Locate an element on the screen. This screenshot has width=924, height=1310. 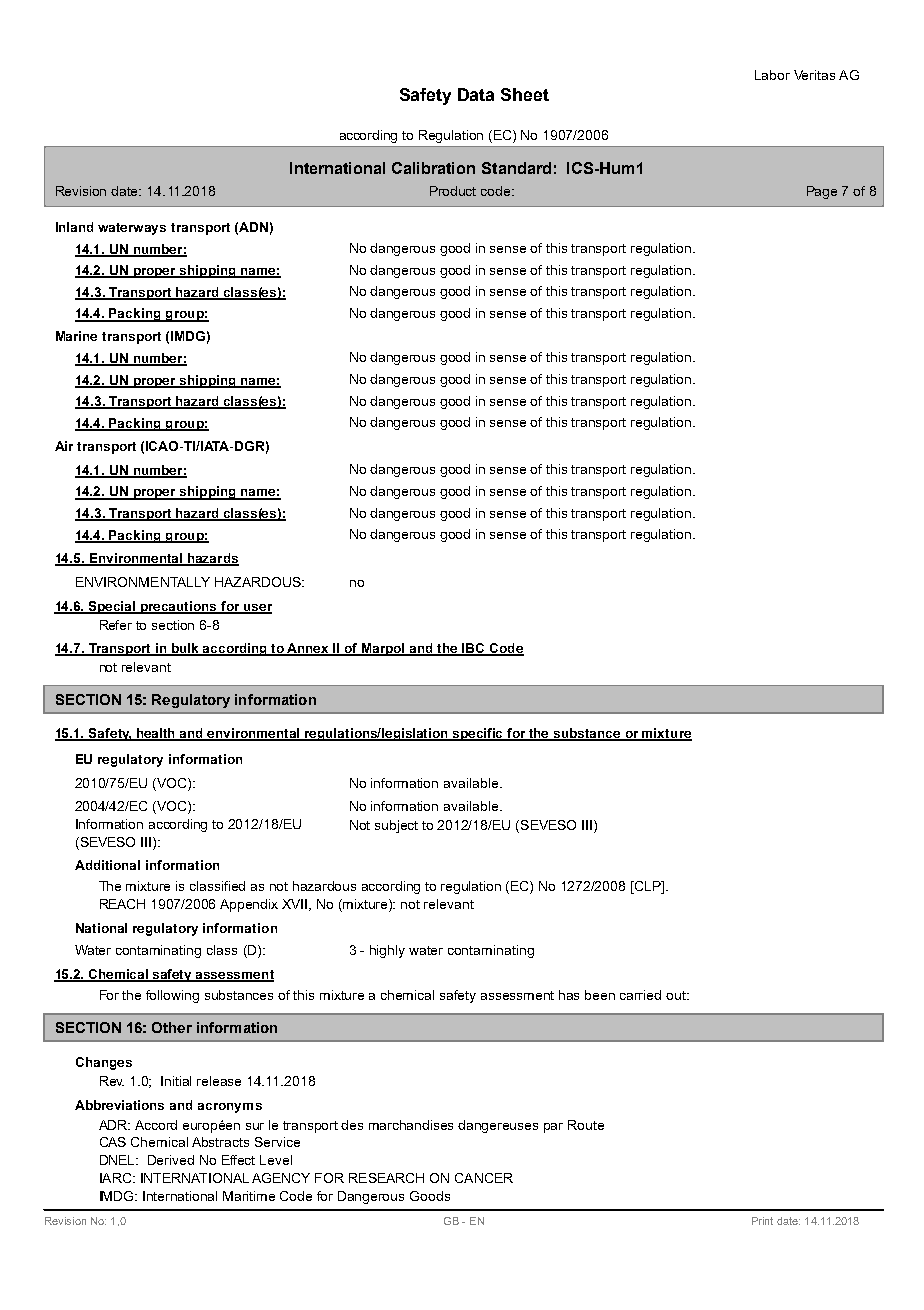
bulk is located at coordinates (186, 649).
